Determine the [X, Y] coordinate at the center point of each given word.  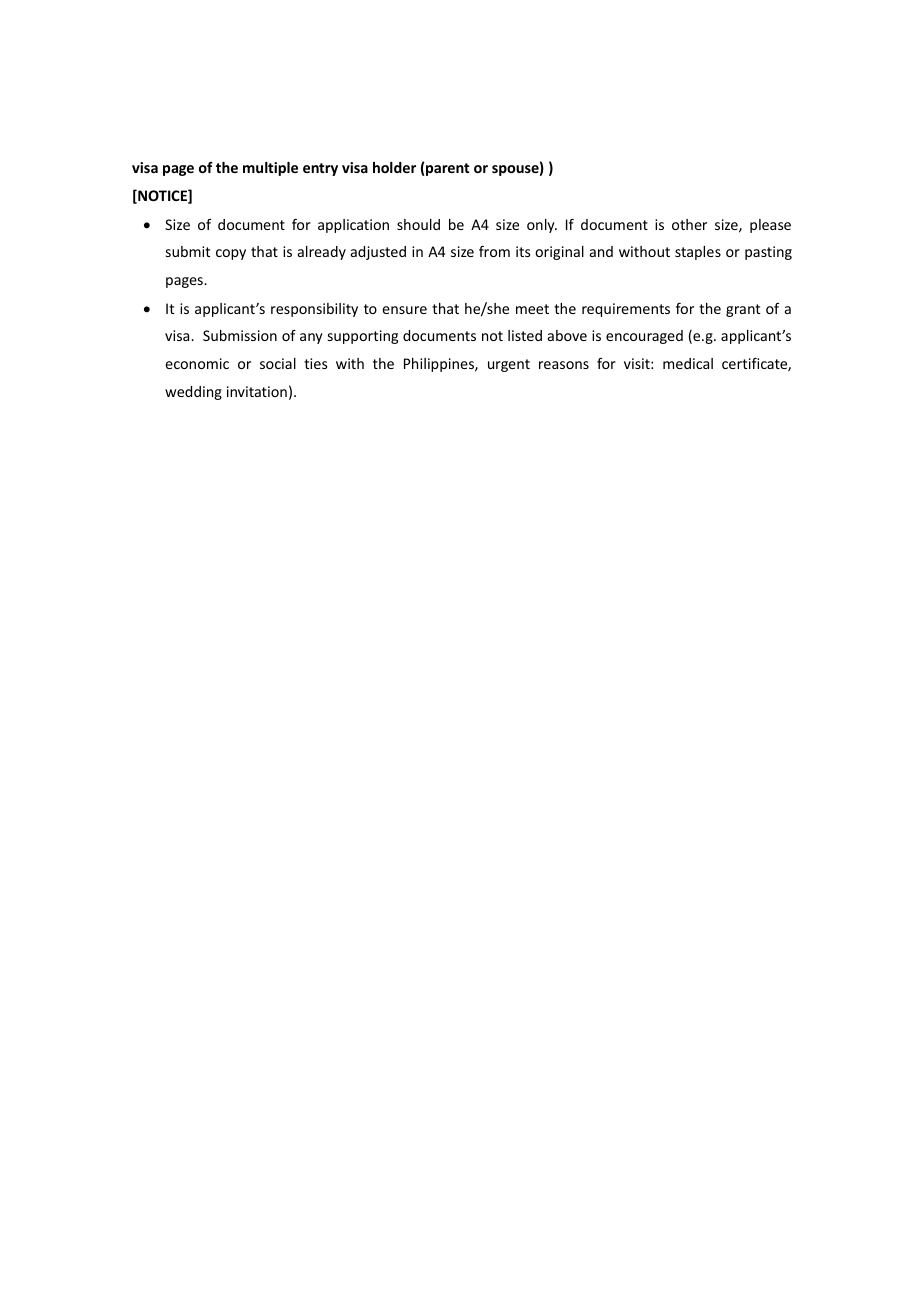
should [418, 224]
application [353, 226]
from [494, 251]
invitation [257, 391]
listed [525, 335]
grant [743, 310]
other [689, 224]
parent [446, 169]
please [770, 226]
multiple [270, 169]
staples [698, 253]
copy [231, 254]
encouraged [644, 337]
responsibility [314, 310]
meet [532, 309]
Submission [240, 335]
